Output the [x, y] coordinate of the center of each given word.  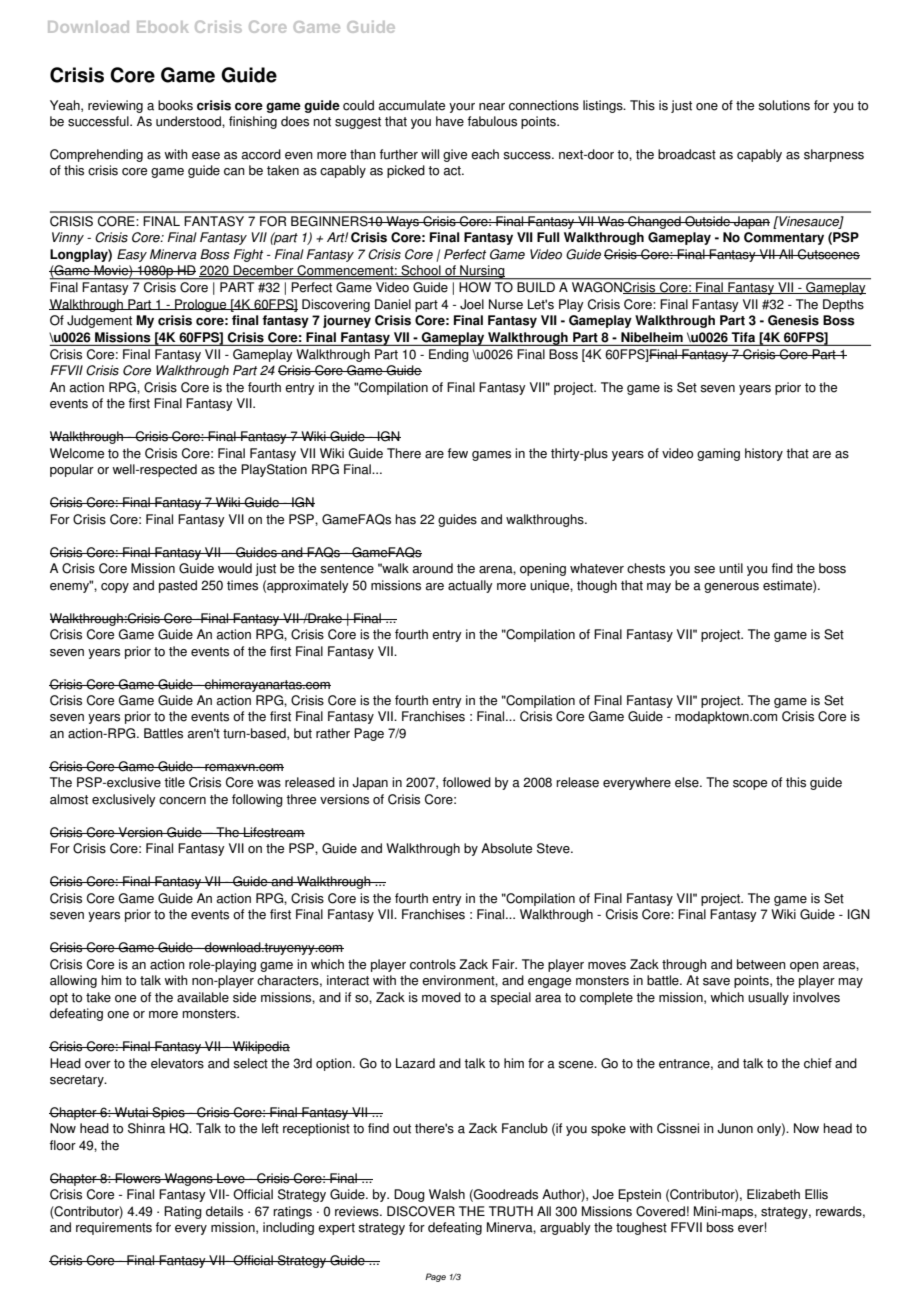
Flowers [138, 1178]
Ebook [162, 27]
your [462, 108]
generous [731, 588]
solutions [784, 105]
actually [470, 586]
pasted [178, 586]
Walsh [447, 1194]
